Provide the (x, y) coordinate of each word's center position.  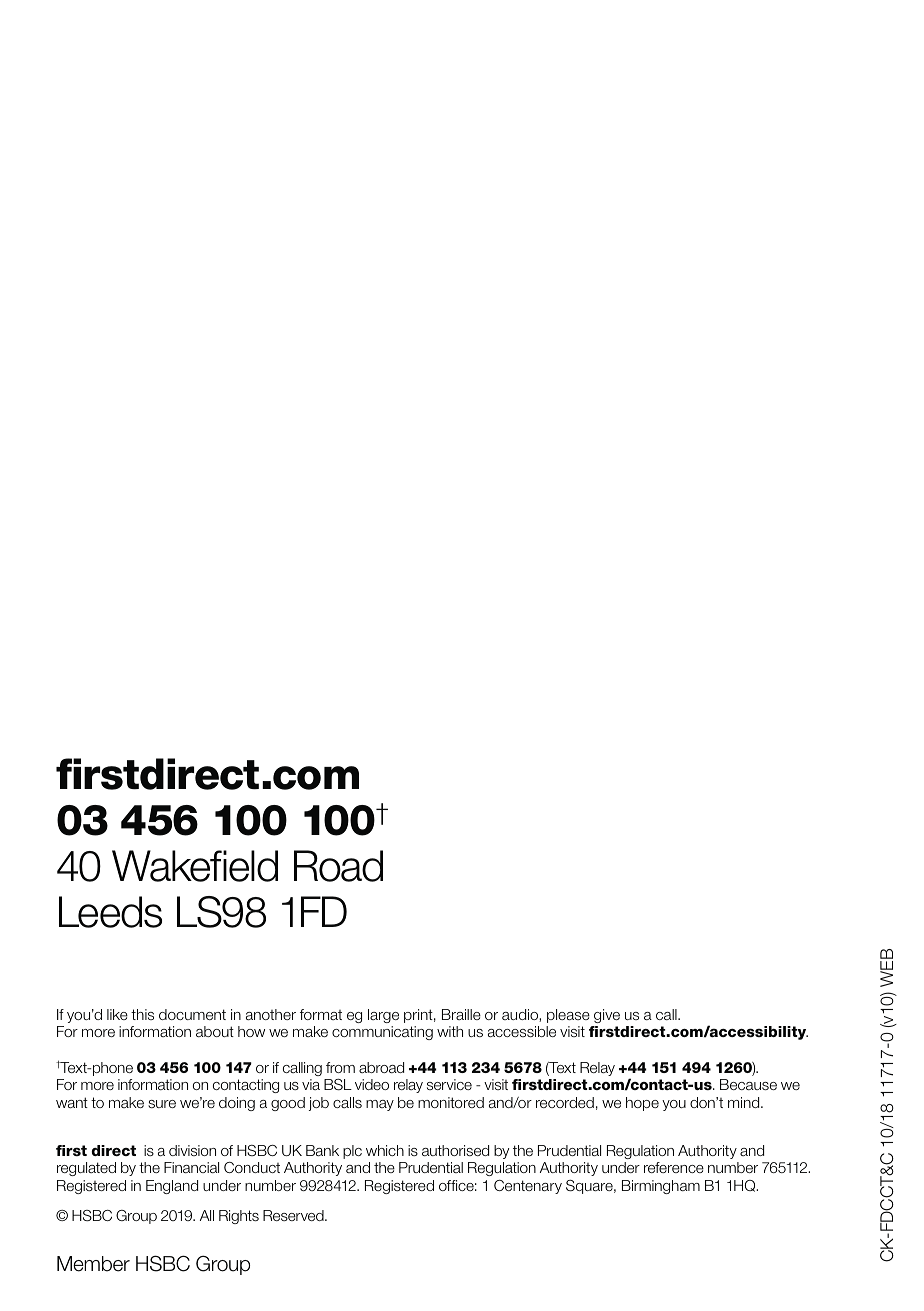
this (142, 1014)
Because (748, 1084)
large (383, 1016)
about (215, 1031)
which (385, 1150)
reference (674, 1167)
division (192, 1150)
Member (93, 1264)
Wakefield (195, 866)
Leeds (110, 912)
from (340, 1067)
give (607, 1016)
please (568, 1016)
